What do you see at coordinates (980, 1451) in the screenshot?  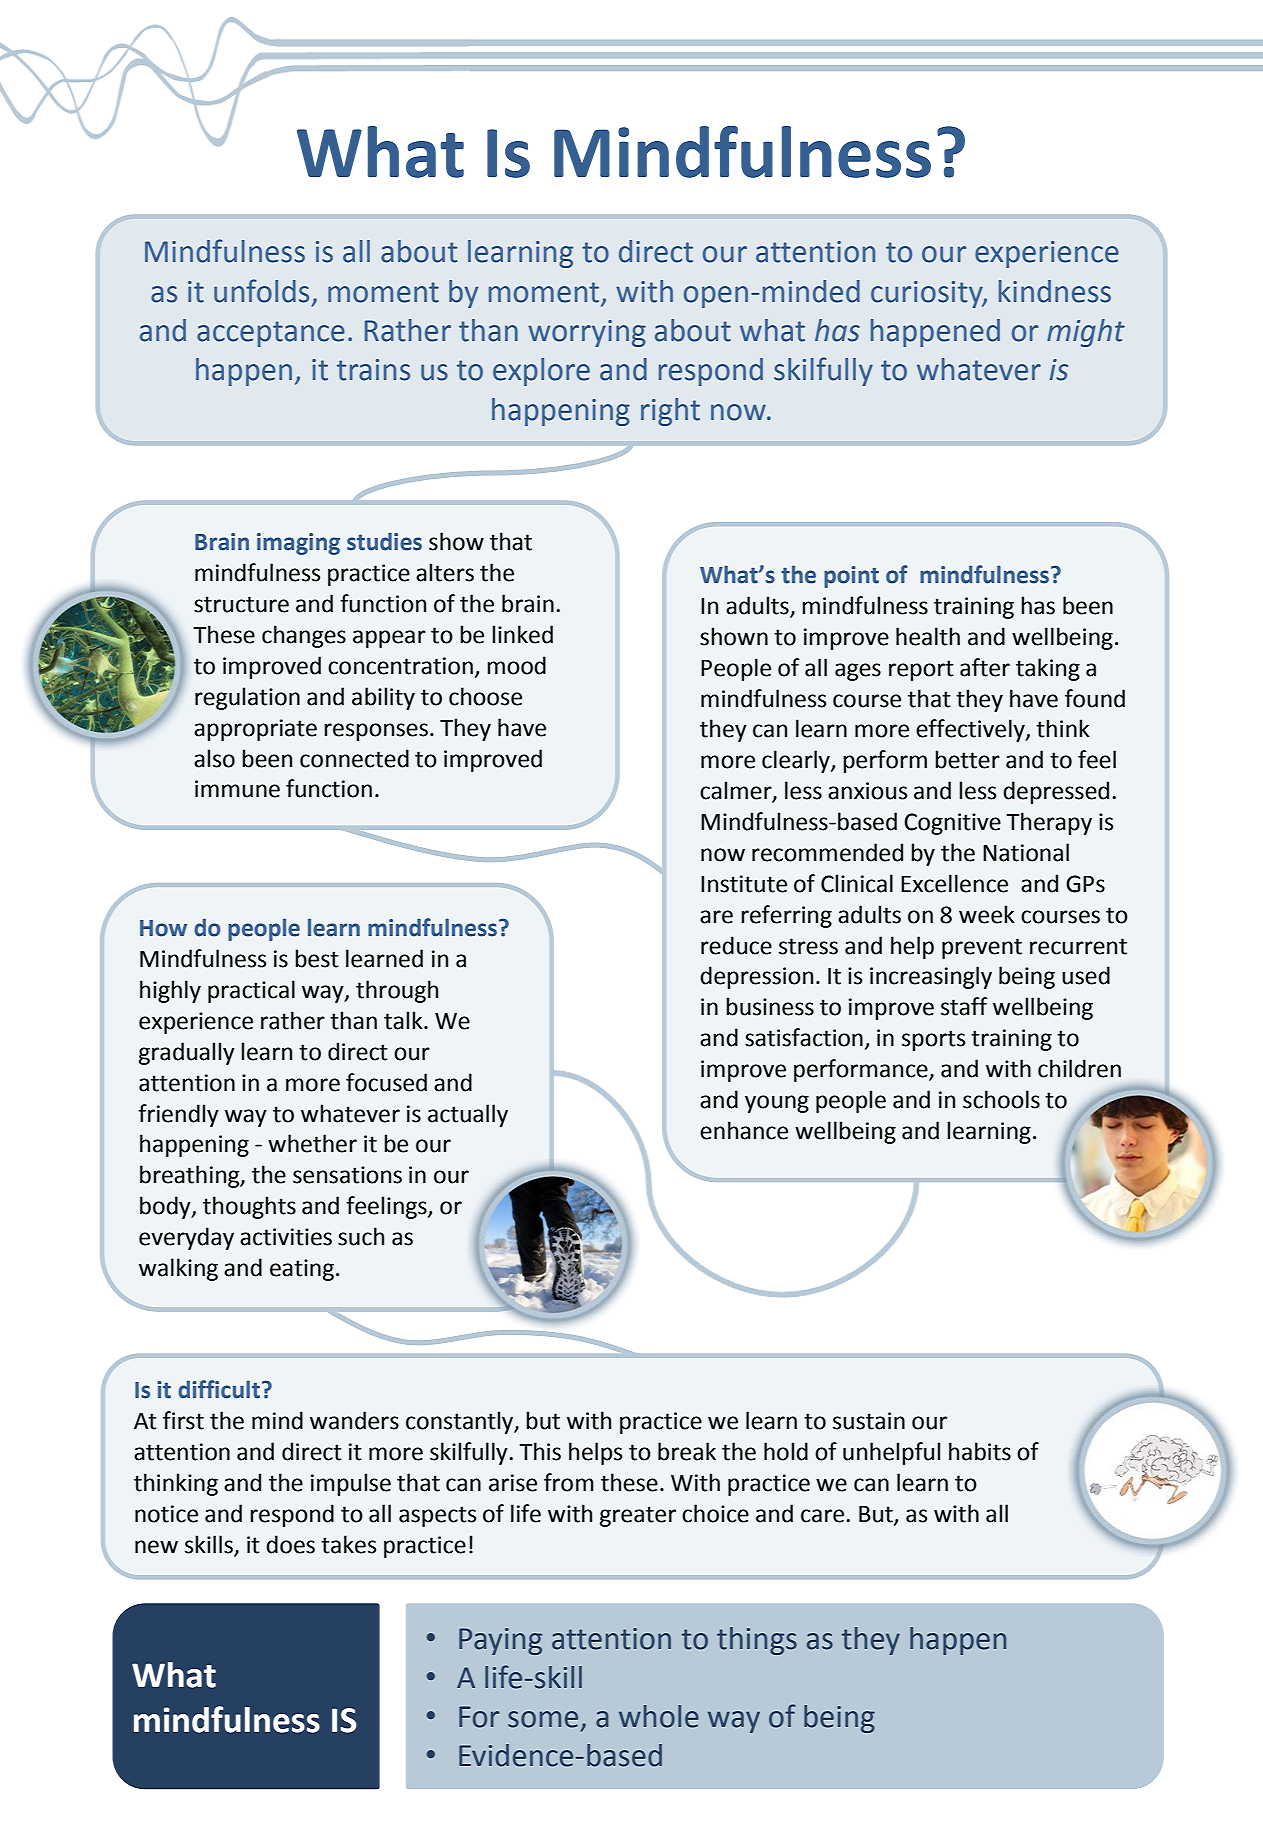 I see `habits` at bounding box center [980, 1451].
